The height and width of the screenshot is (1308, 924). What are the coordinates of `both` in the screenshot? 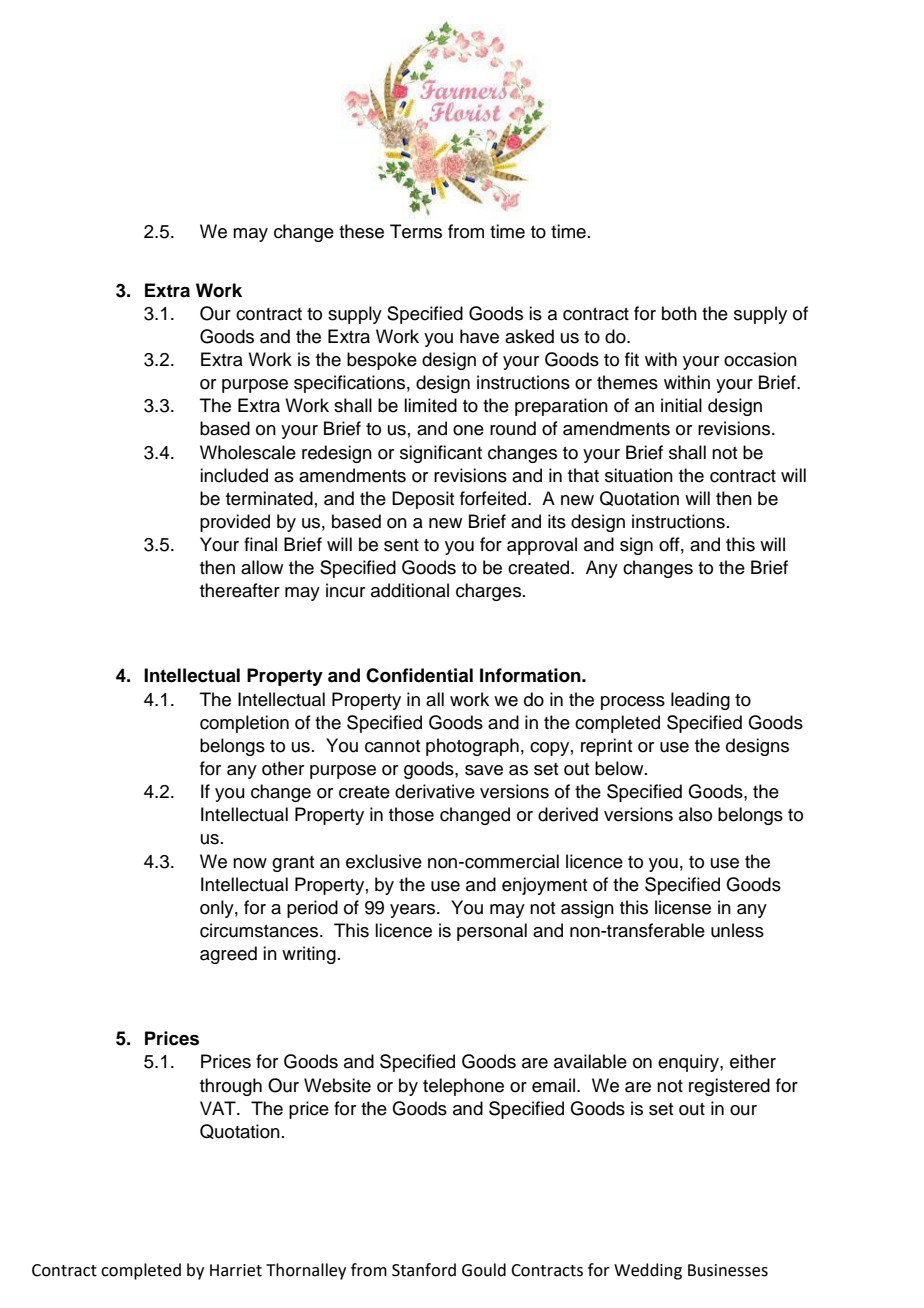 It's located at (679, 313).
